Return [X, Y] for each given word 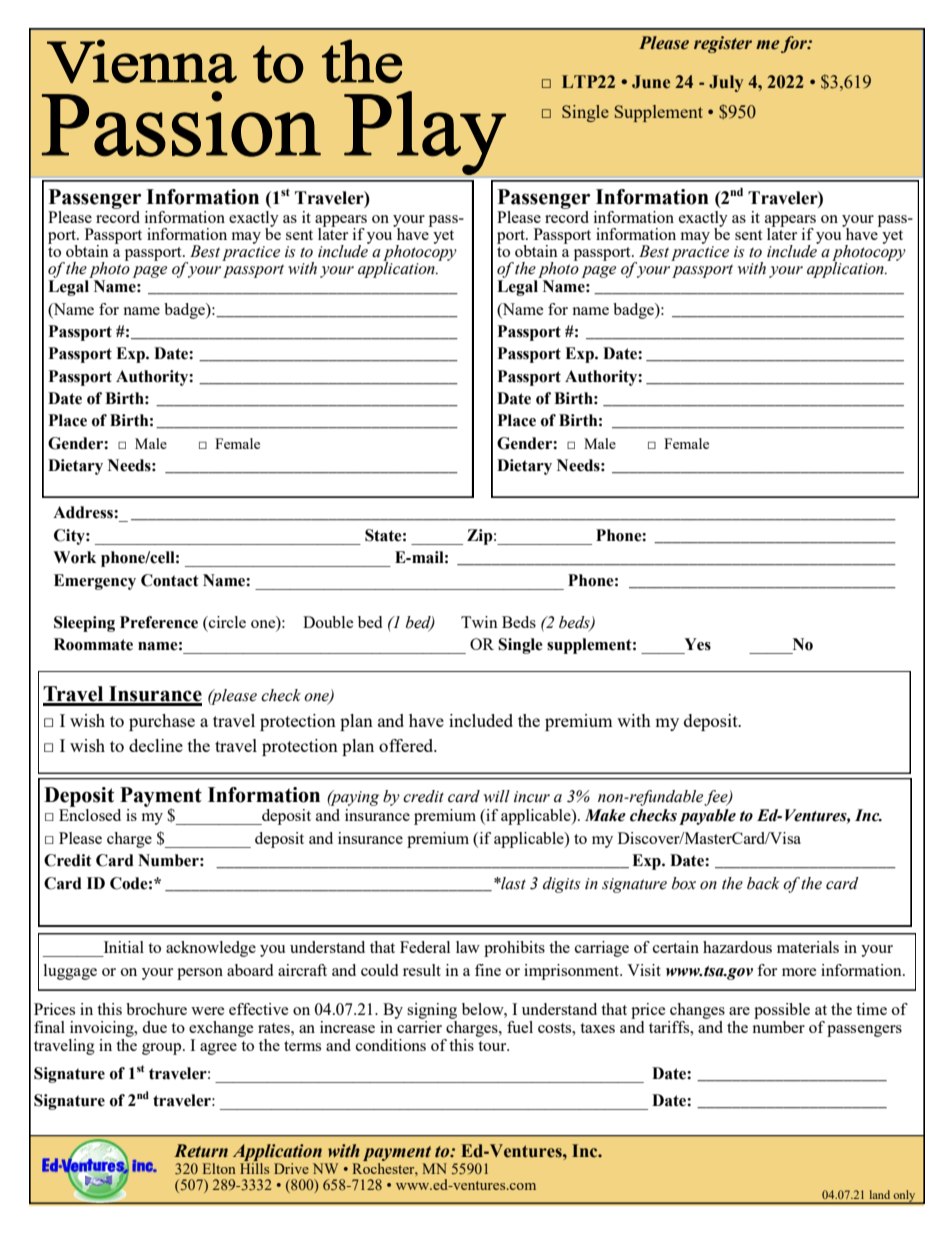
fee [717, 798]
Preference [159, 622]
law [468, 947]
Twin [479, 622]
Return [201, 1151]
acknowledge [211, 949]
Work [74, 557]
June [651, 82]
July [726, 83]
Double [328, 622]
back [763, 883]
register [723, 44]
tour [493, 1046]
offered [407, 745]
